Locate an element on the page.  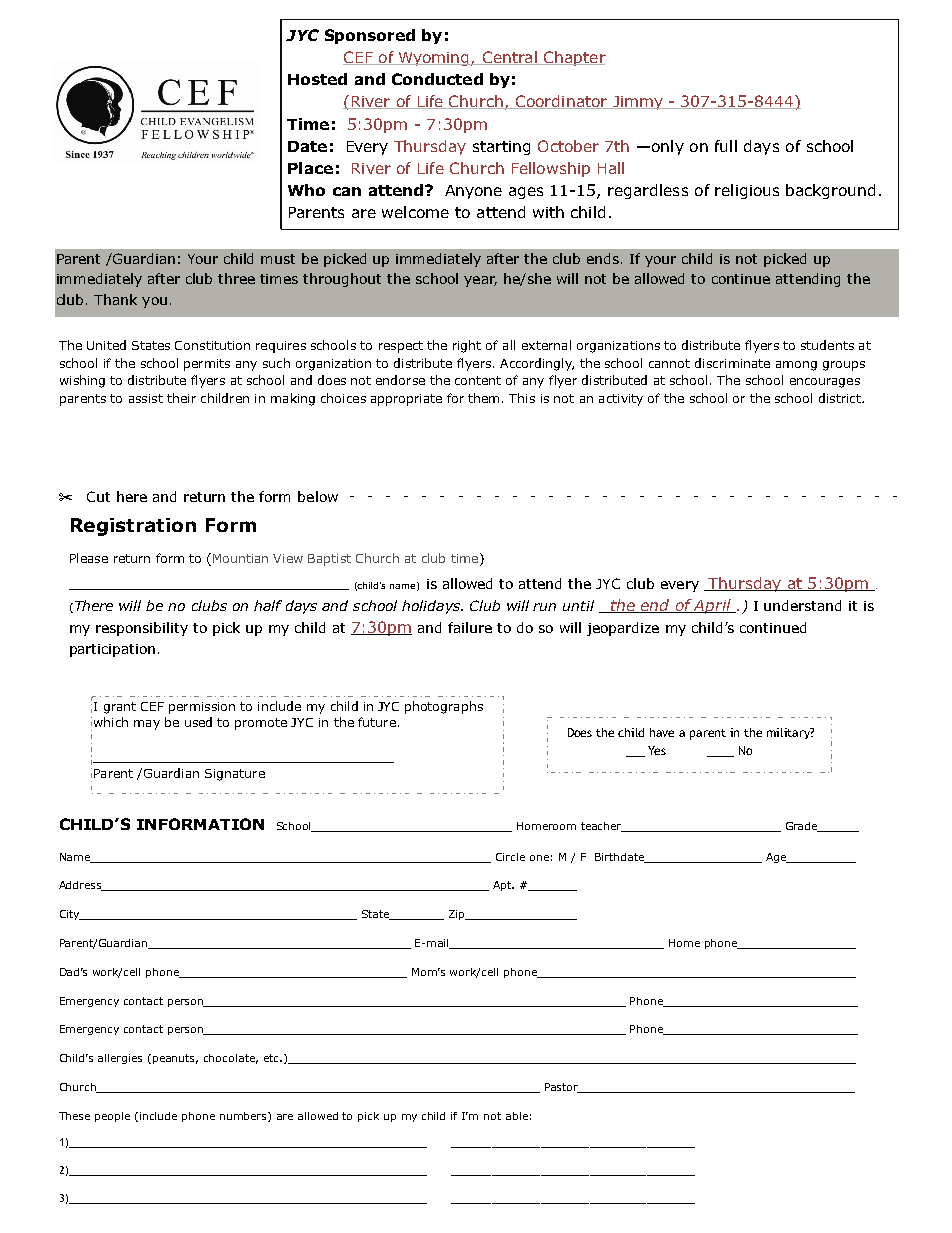
Conducted is located at coordinates (437, 79).
